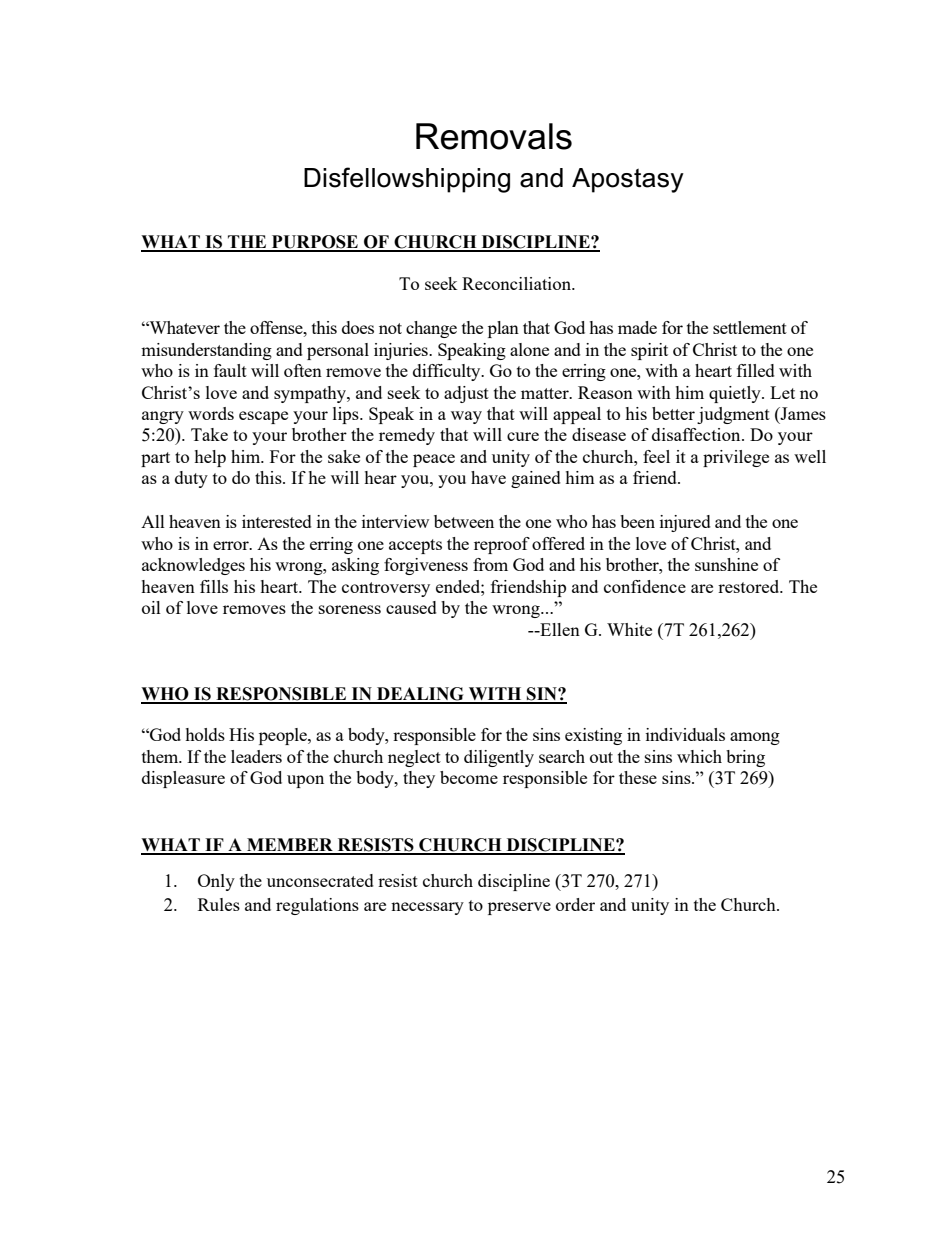  What do you see at coordinates (315, 243) in the screenshot?
I see `PURPOSE` at bounding box center [315, 243].
